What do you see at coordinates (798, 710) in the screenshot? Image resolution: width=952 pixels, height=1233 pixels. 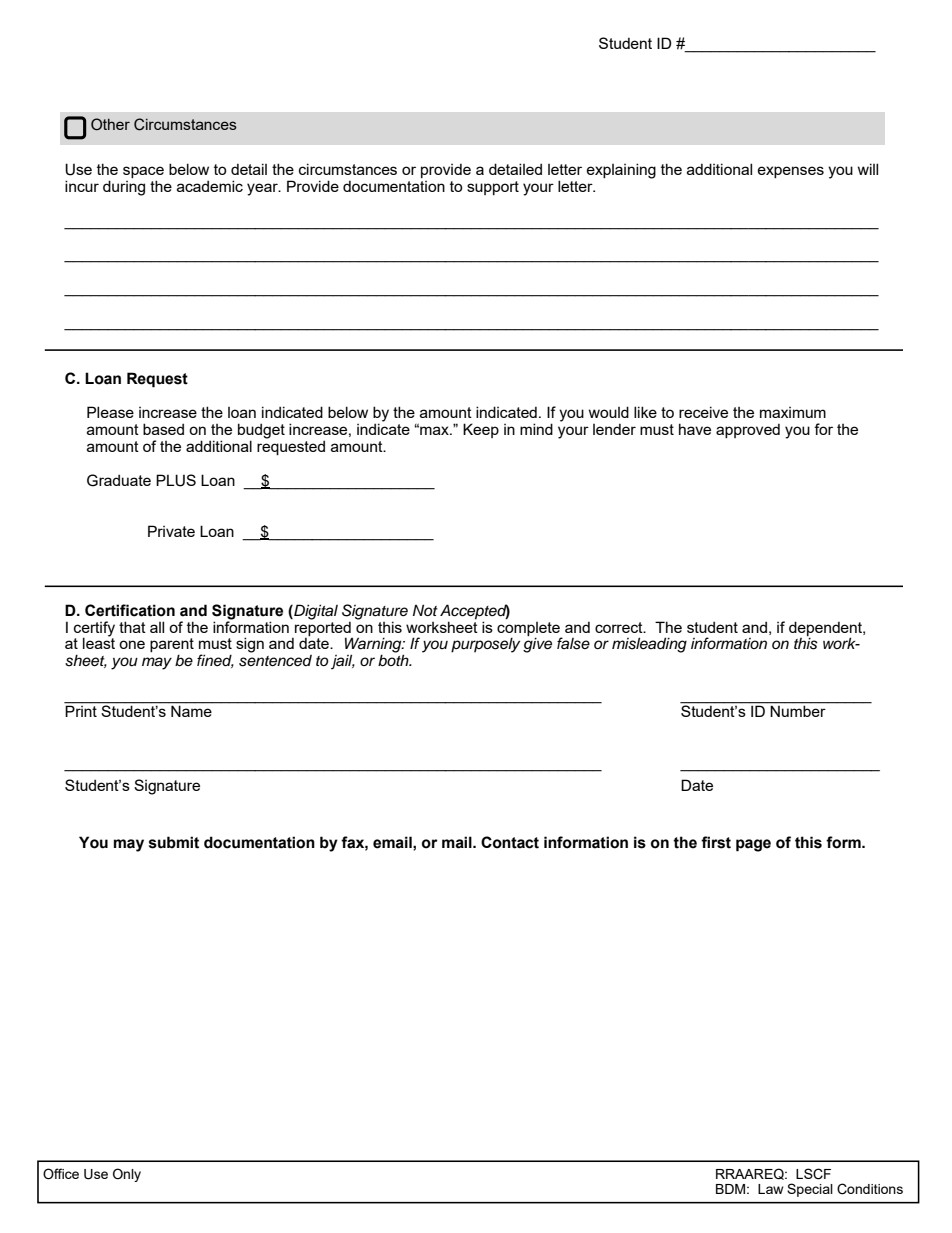 I see `Number` at bounding box center [798, 710].
